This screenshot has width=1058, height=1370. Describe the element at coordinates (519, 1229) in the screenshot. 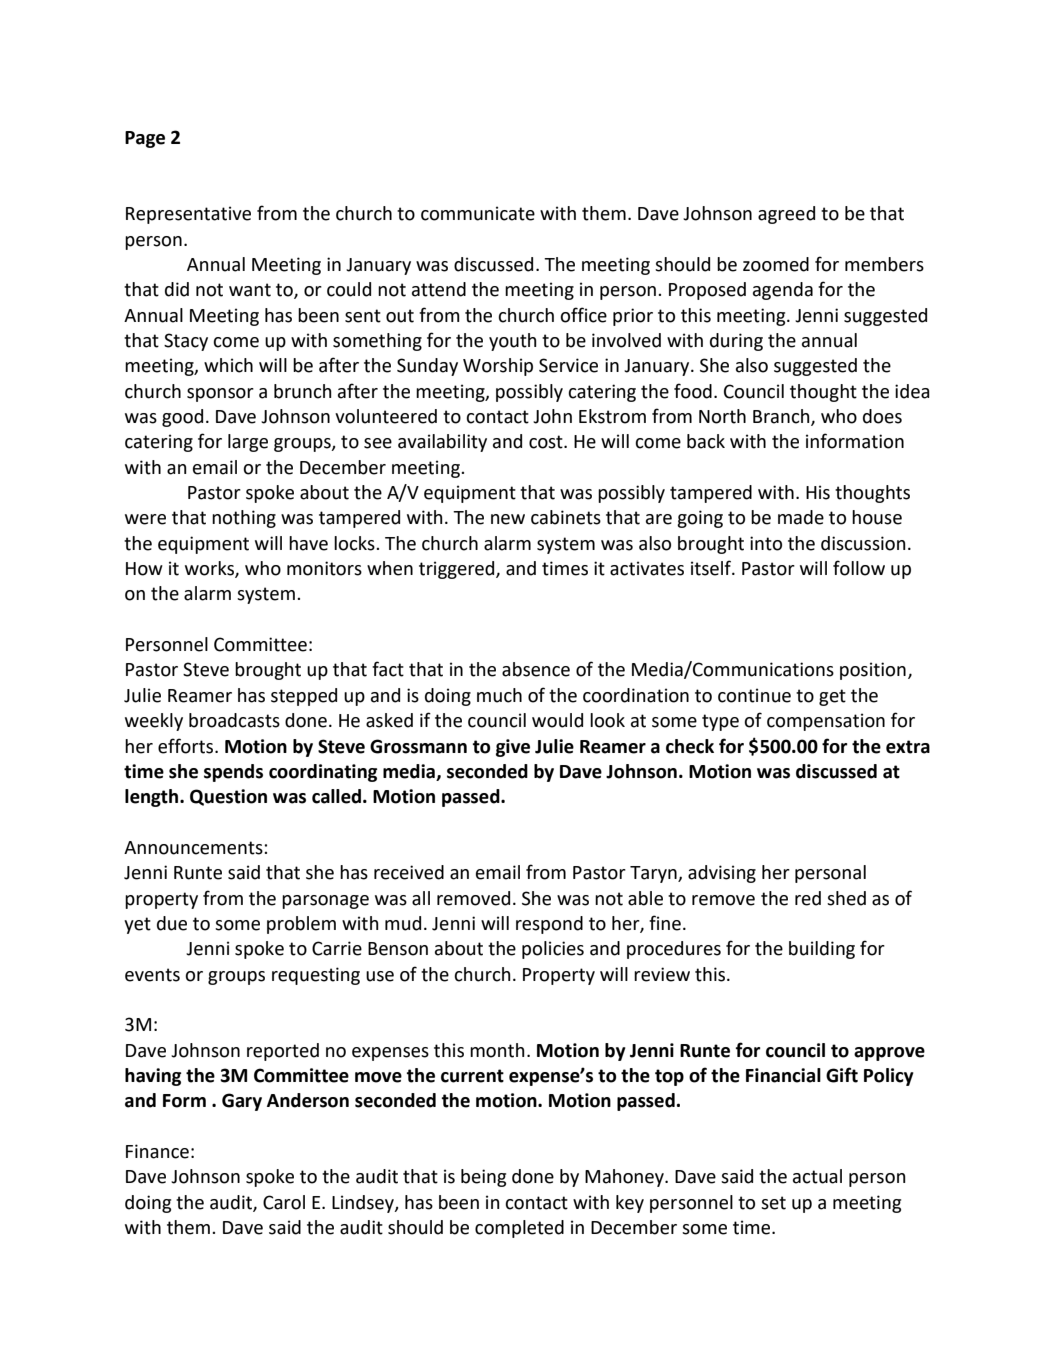

I see `completed` at that location.
